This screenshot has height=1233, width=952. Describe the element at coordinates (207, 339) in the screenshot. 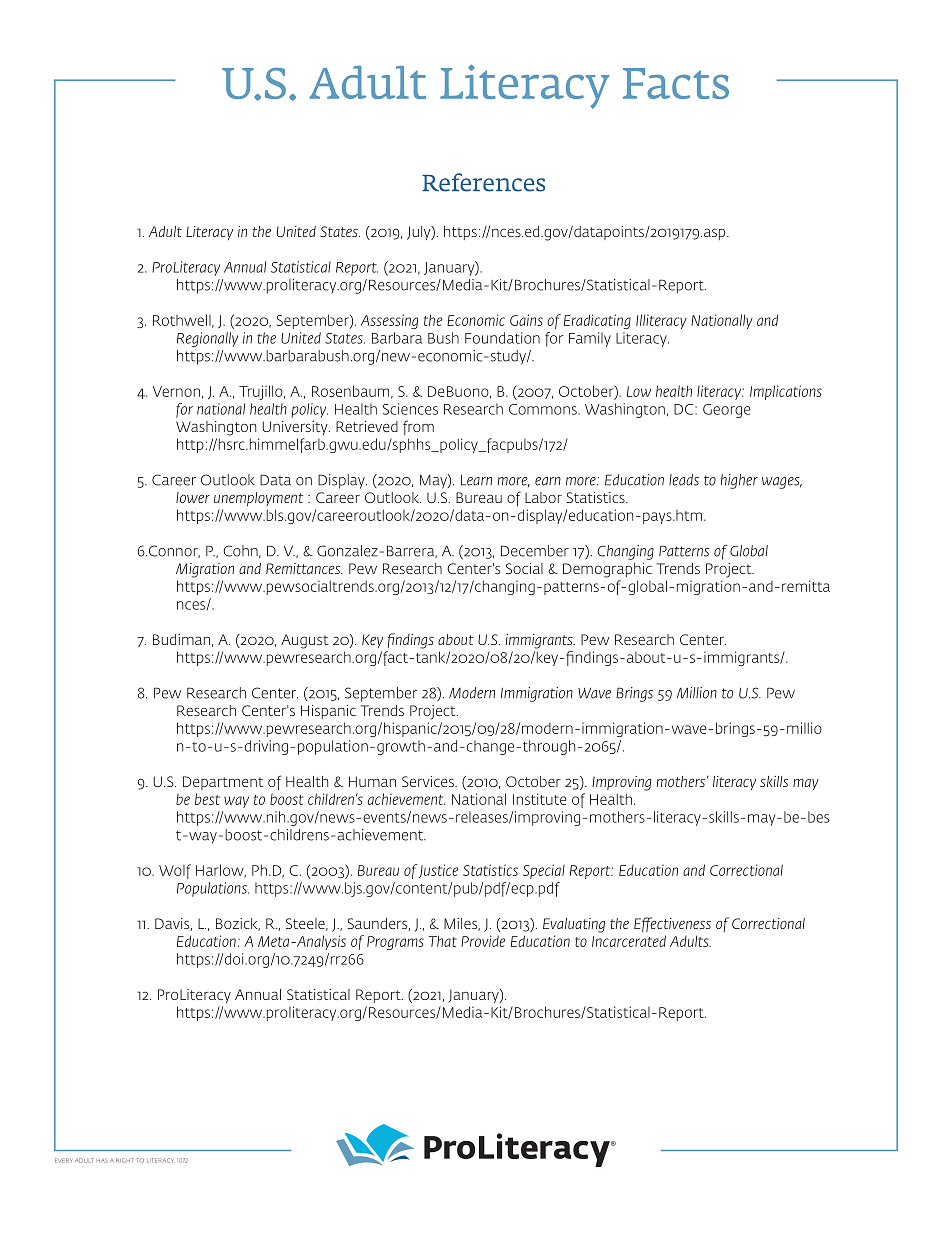

I see `Regionally` at that location.
